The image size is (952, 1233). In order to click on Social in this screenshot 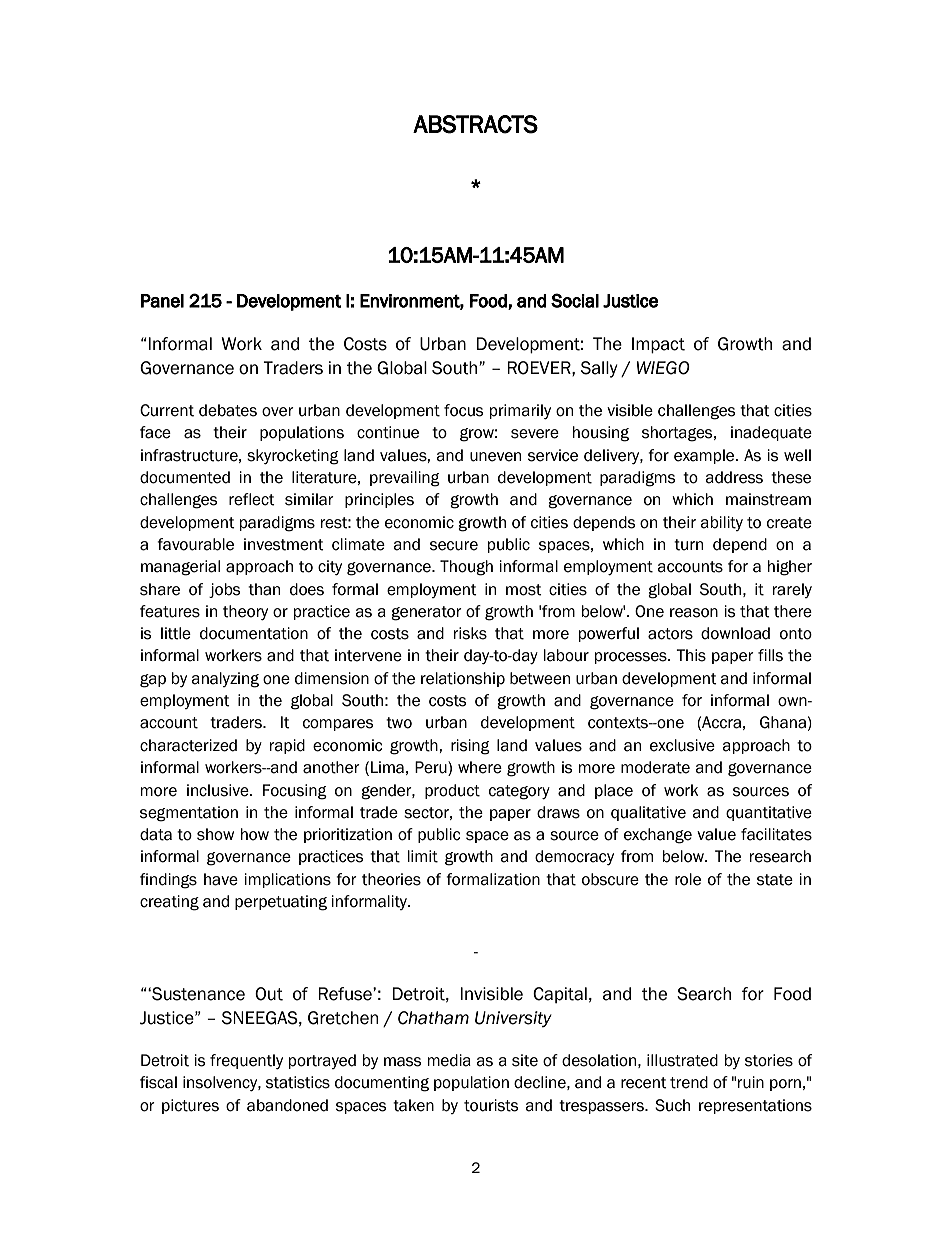, I will do `click(575, 300)`.
